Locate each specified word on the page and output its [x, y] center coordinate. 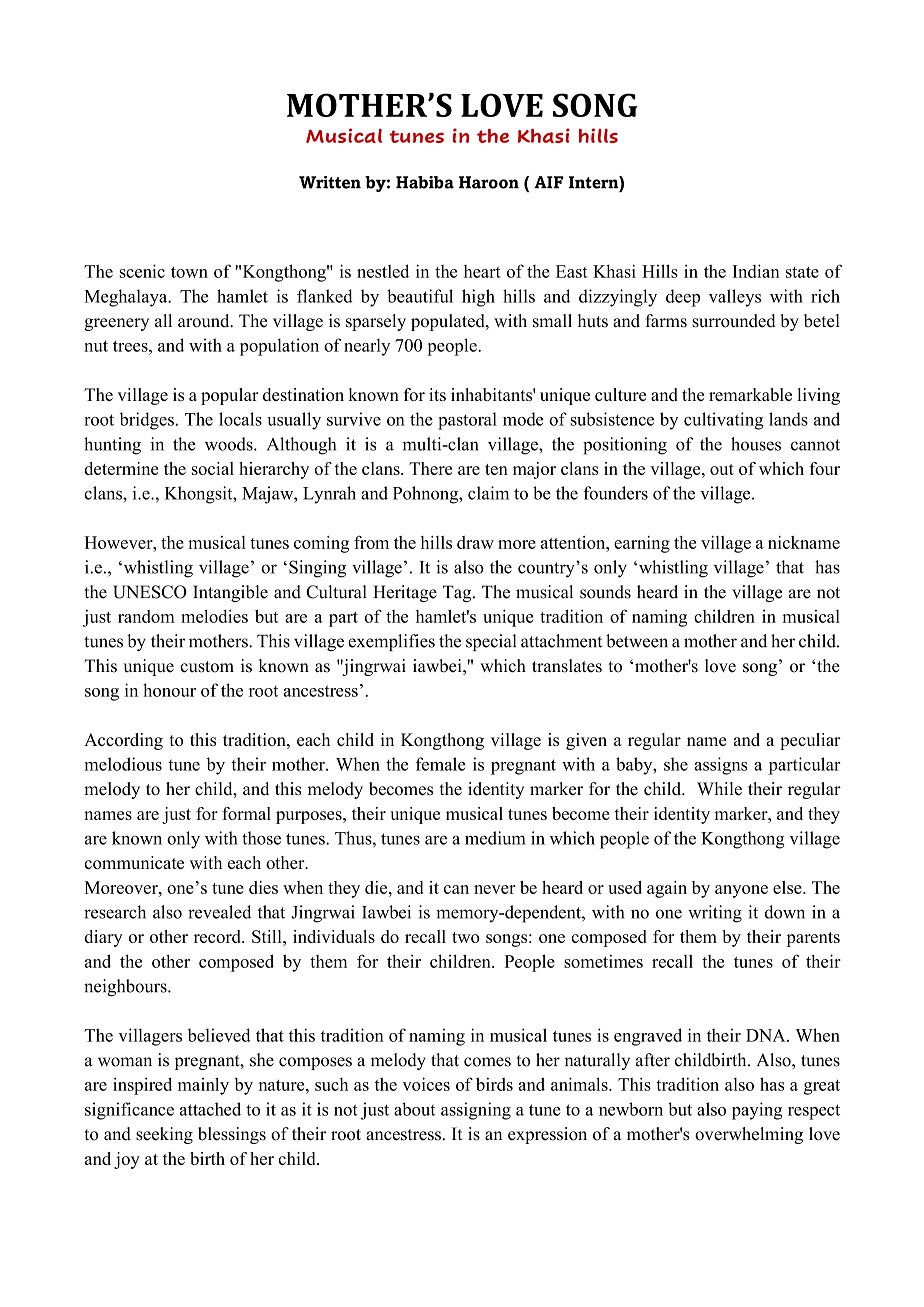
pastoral [467, 421]
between [637, 641]
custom [207, 667]
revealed [219, 912]
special [491, 642]
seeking [164, 1135]
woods [230, 444]
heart [482, 271]
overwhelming [749, 1135]
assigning [476, 1111]
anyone [741, 891]
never [495, 889]
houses [756, 444]
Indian [756, 271]
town [189, 272]
